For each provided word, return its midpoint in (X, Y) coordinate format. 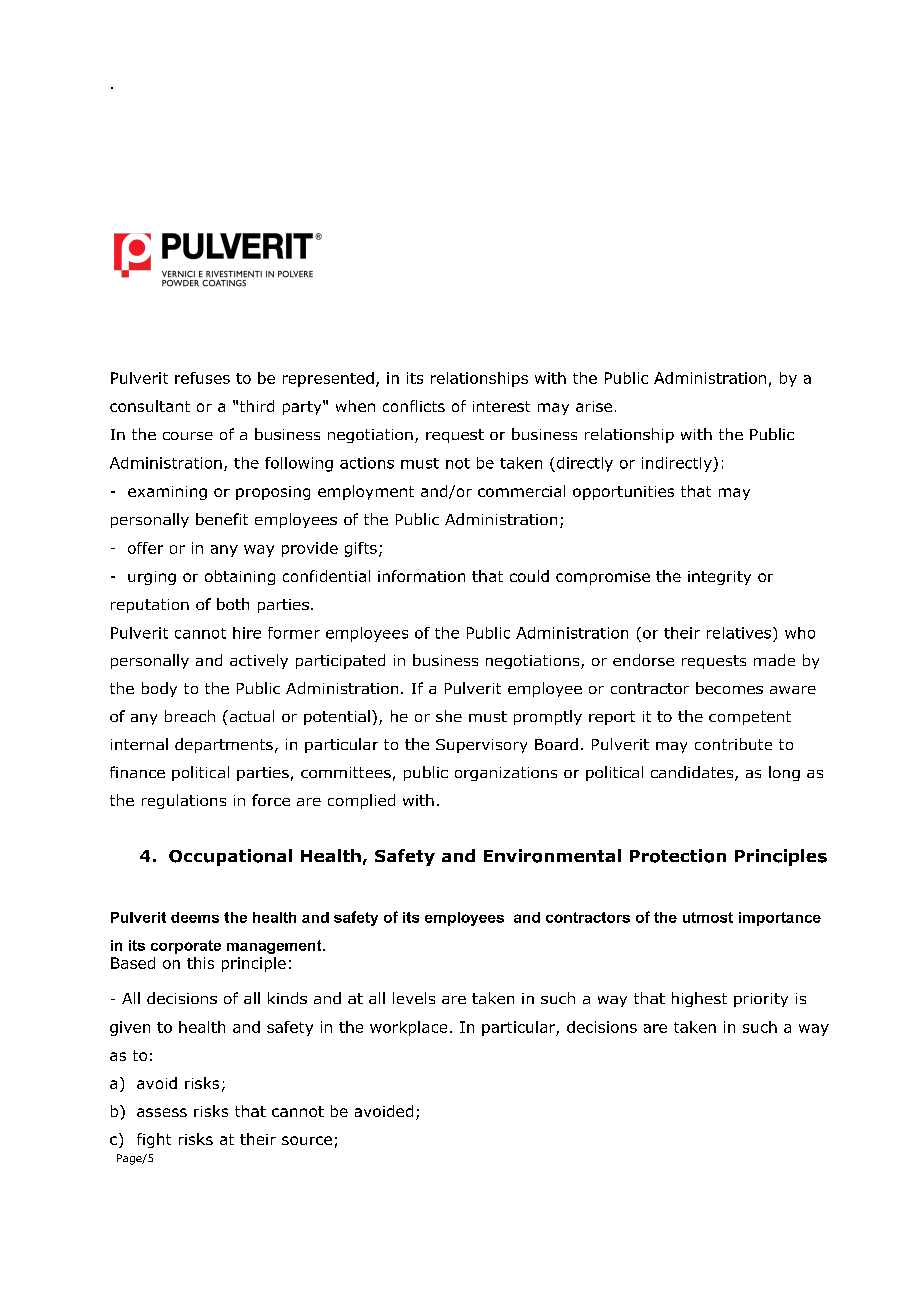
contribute (733, 744)
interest (501, 406)
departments (224, 745)
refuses (202, 378)
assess (162, 1112)
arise (594, 406)
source (307, 1140)
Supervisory (481, 746)
